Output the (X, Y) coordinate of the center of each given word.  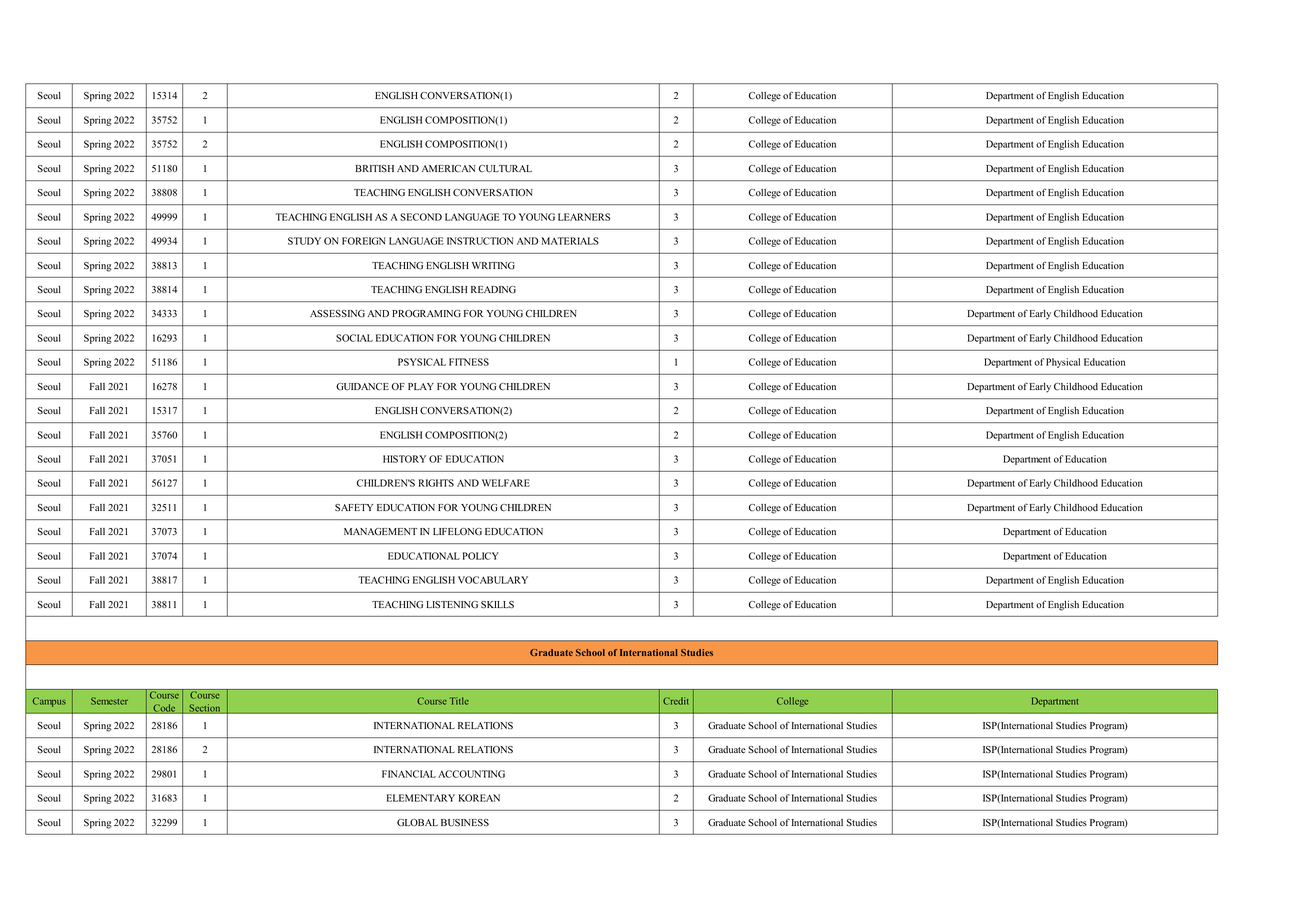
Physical (1063, 363)
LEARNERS (584, 217)
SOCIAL (354, 338)
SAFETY (354, 507)
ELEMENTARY (421, 798)
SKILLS (497, 605)
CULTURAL (505, 169)
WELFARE (506, 483)
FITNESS (469, 362)
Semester (109, 701)
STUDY (304, 241)
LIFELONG (457, 531)
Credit (676, 701)
